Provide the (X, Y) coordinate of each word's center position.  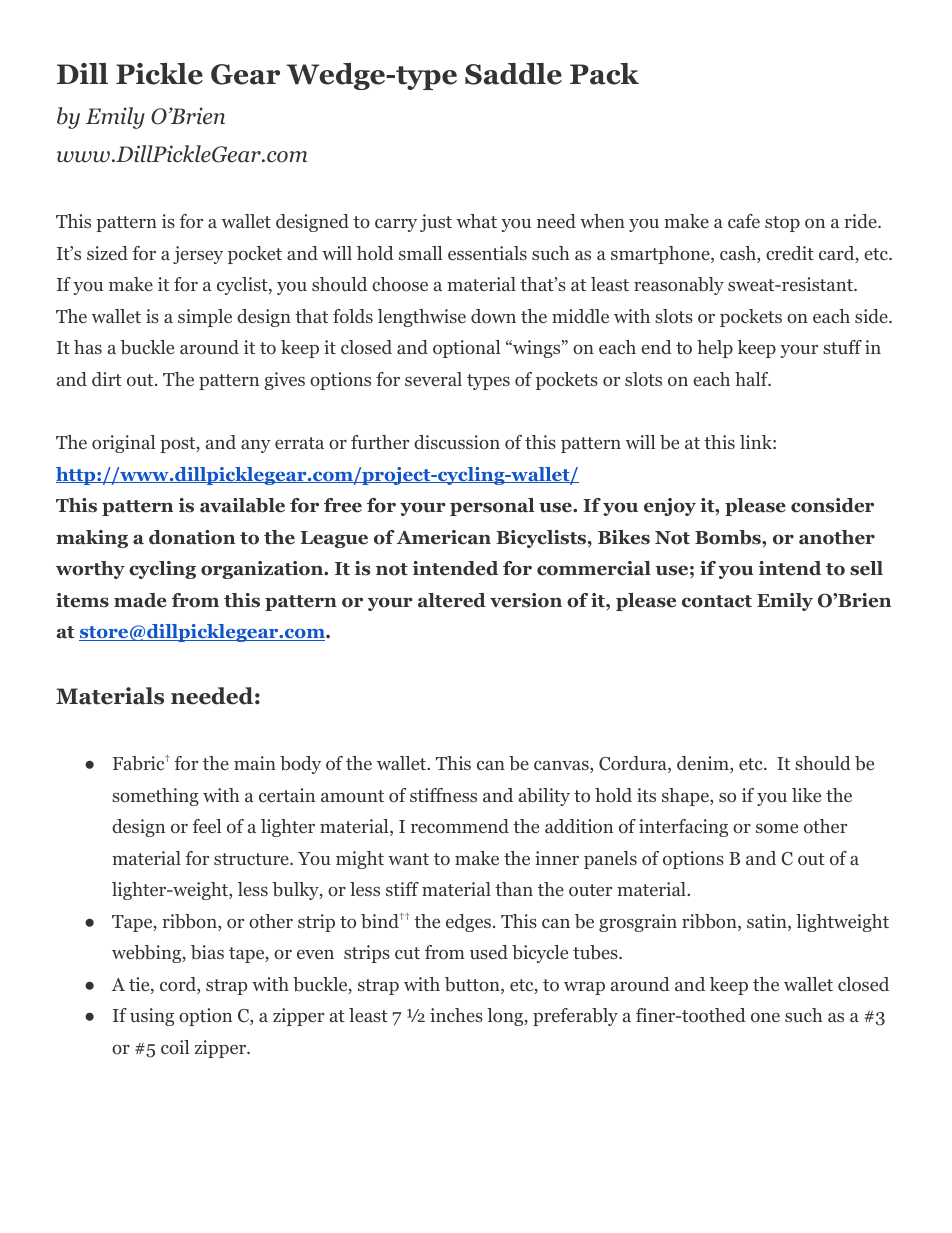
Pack (604, 74)
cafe (744, 221)
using (152, 1017)
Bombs (729, 537)
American (444, 537)
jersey (198, 255)
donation (192, 537)
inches (456, 1015)
